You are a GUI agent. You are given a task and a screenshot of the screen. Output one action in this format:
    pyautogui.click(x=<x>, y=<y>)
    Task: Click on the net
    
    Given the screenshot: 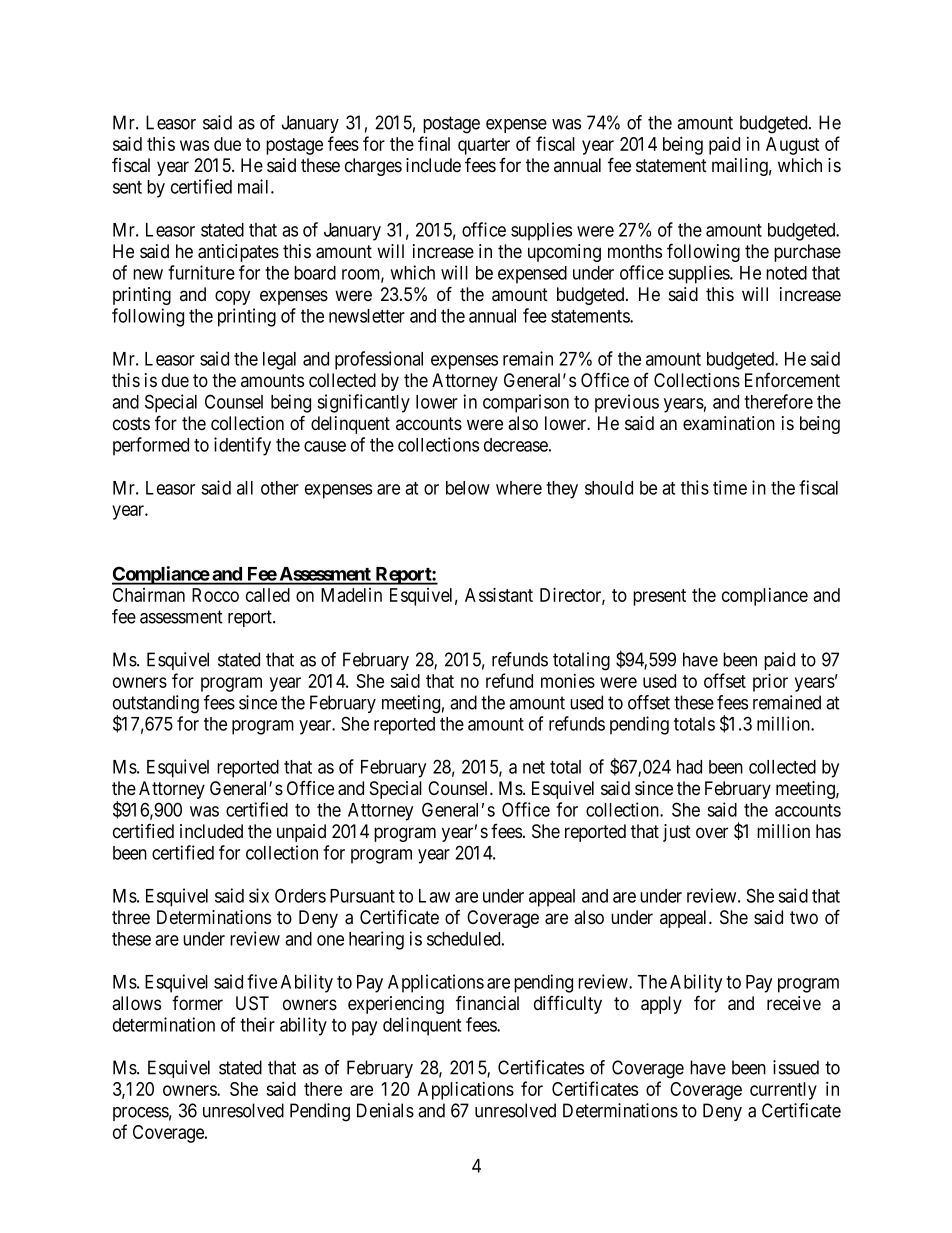 What is the action you would take?
    pyautogui.click(x=534, y=767)
